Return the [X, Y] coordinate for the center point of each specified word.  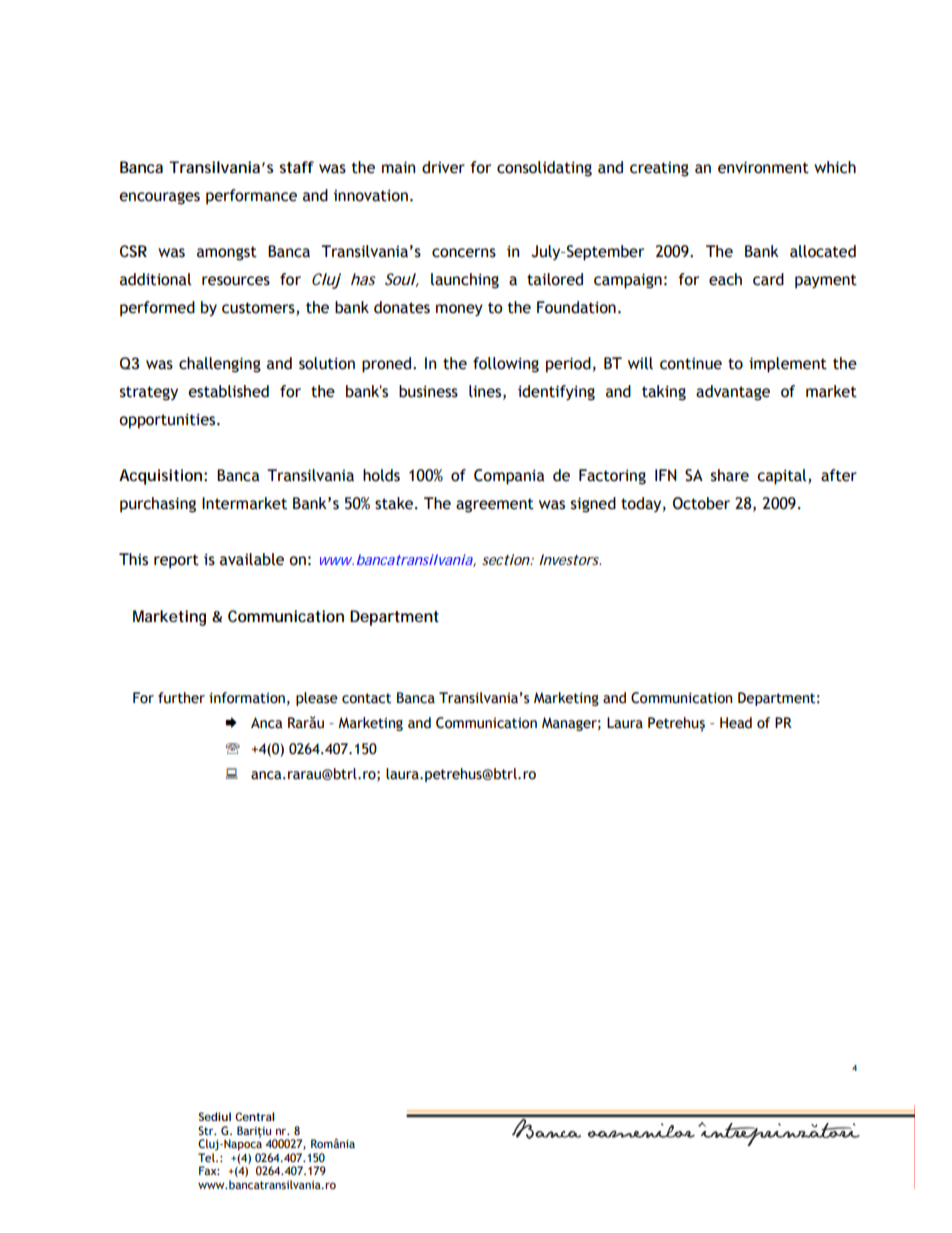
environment [763, 167]
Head [736, 723]
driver [443, 167]
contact [366, 698]
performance [251, 197]
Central [254, 1116]
